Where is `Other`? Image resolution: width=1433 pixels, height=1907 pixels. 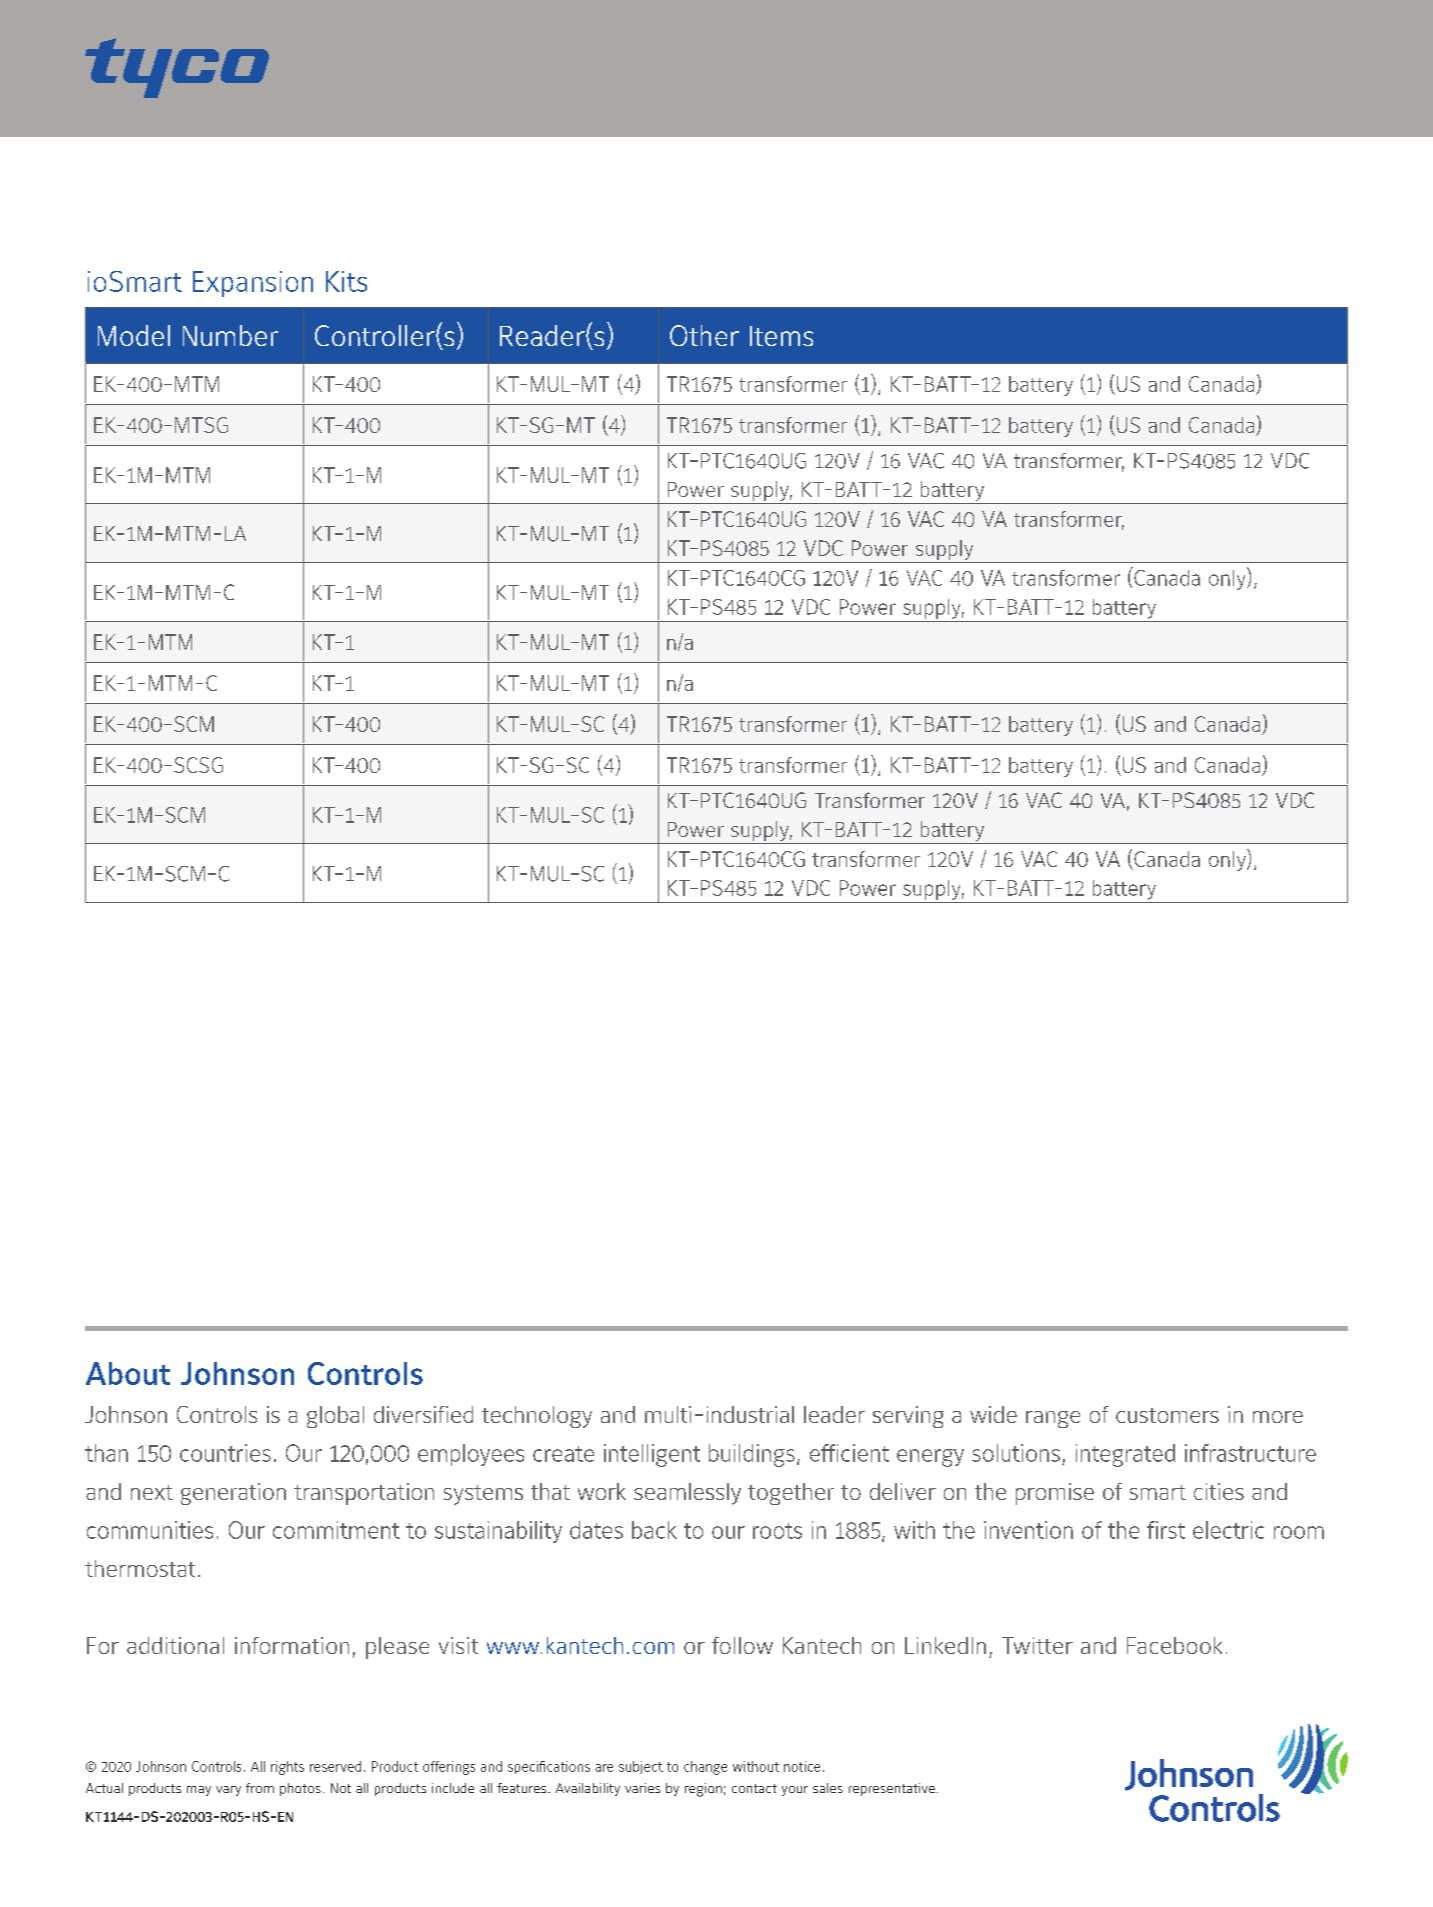 Other is located at coordinates (704, 335).
